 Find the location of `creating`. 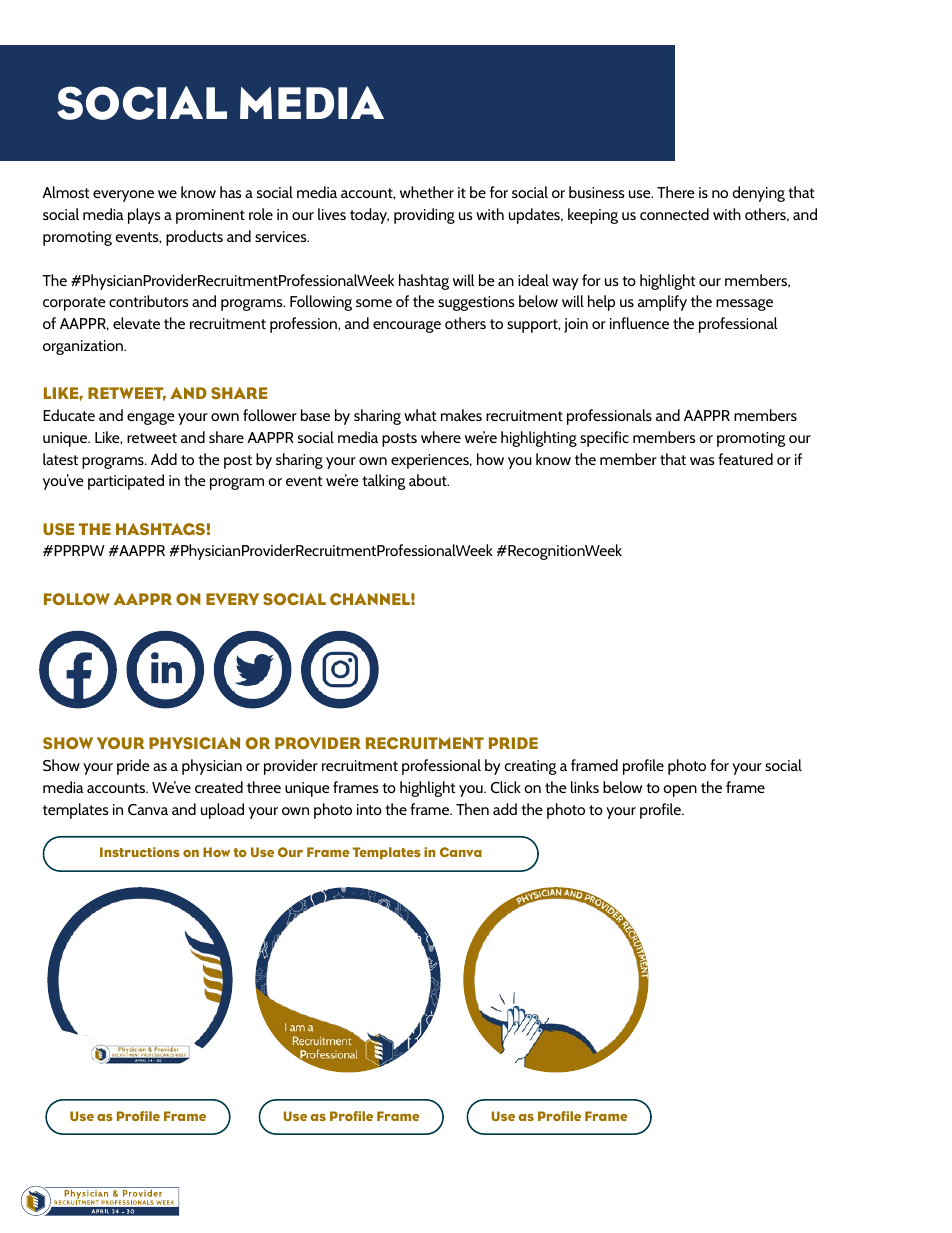

creating is located at coordinates (531, 767).
